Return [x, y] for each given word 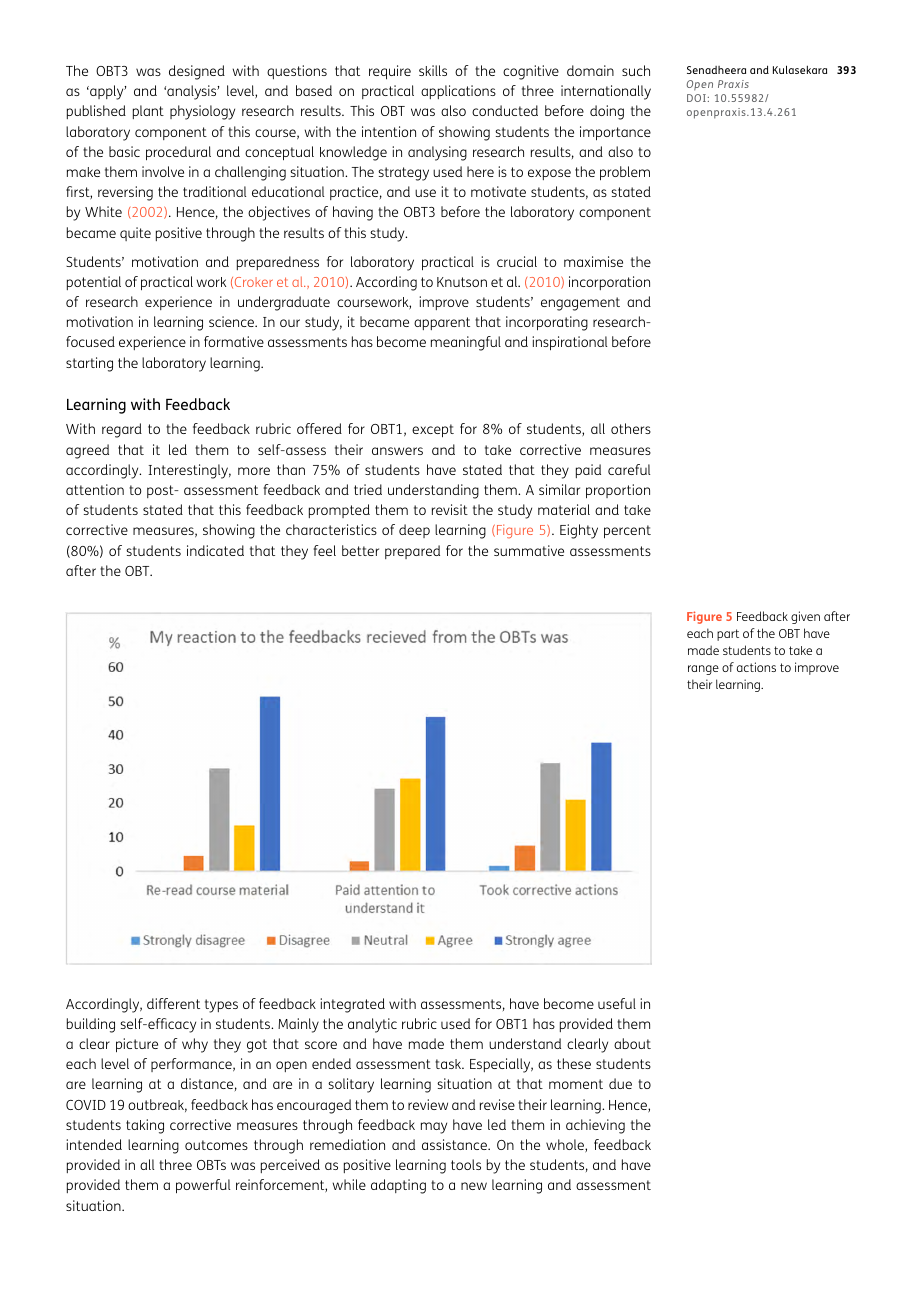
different [173, 1003]
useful [617, 1003]
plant [148, 112]
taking [145, 1126]
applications [458, 92]
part [728, 635]
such [636, 70]
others [631, 428]
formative [234, 341]
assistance [455, 1144]
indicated [215, 550]
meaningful [466, 343]
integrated [352, 1005]
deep [414, 531]
